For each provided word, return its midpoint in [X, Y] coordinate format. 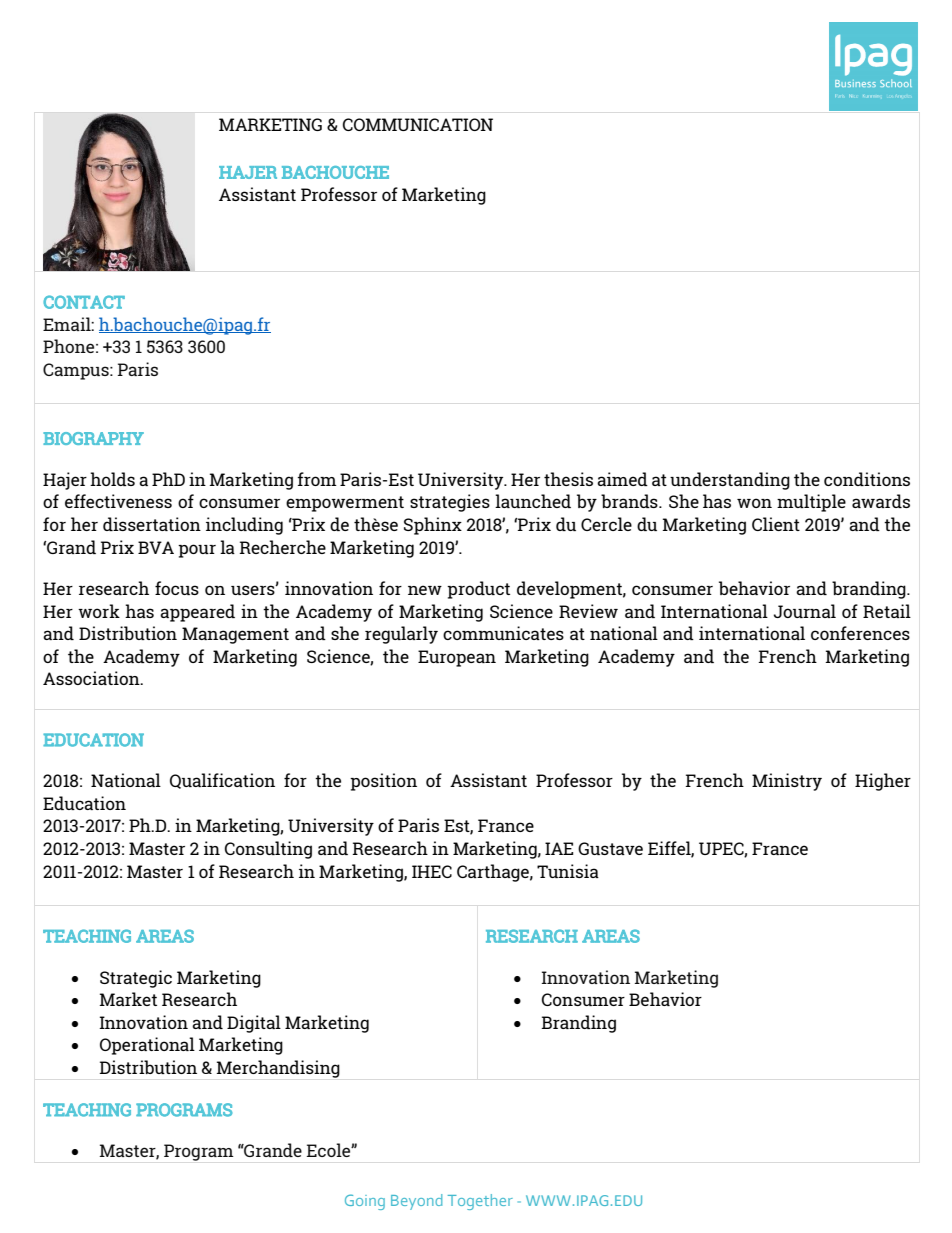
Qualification [222, 781]
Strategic [136, 979]
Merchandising [278, 1069]
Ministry [787, 782]
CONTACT [84, 302]
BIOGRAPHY [93, 438]
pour [197, 551]
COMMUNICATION [418, 124]
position [383, 782]
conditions [867, 479]
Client [776, 524]
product [478, 590]
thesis [568, 479]
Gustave [610, 848]
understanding [730, 481]
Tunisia [568, 871]
